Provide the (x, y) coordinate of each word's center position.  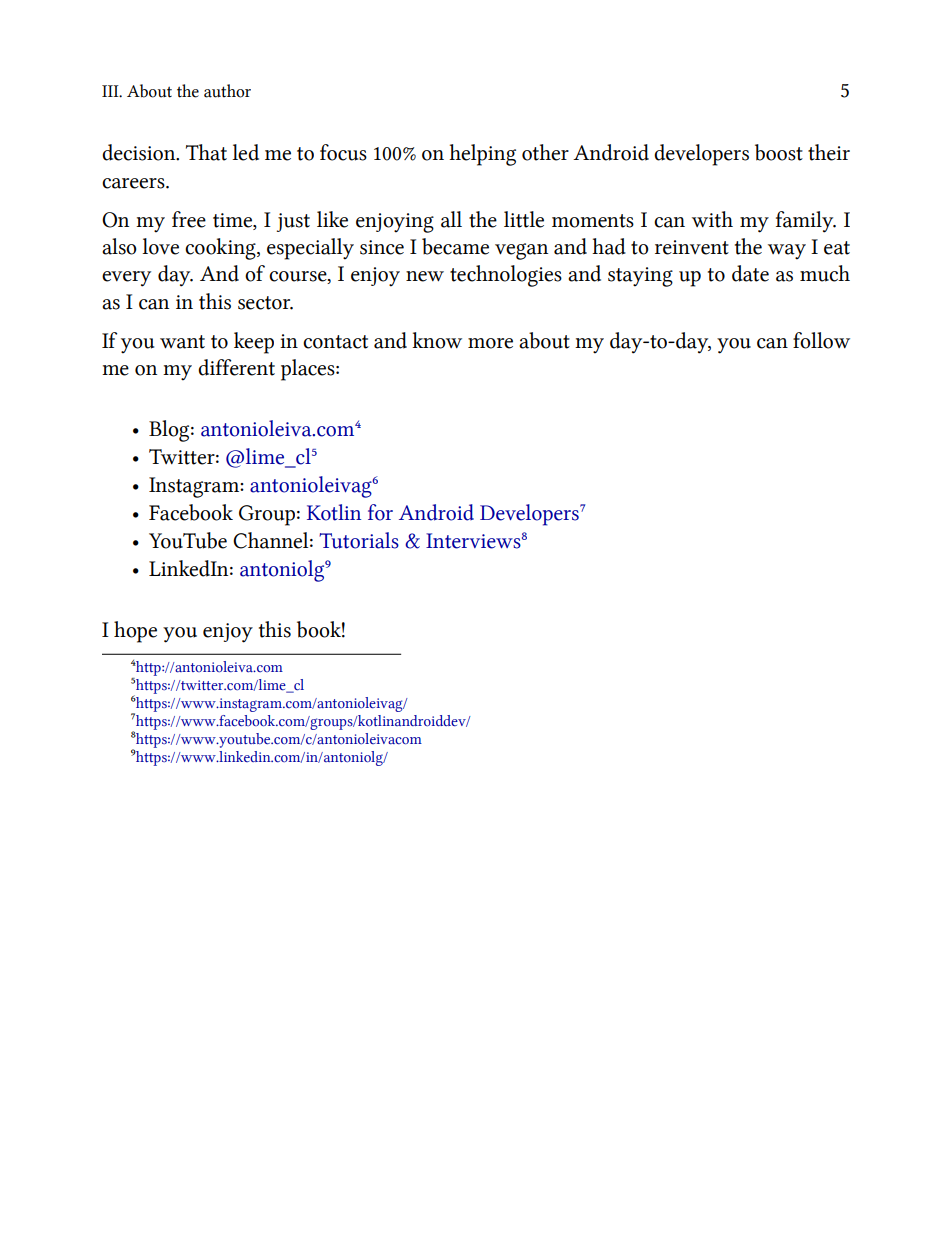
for (380, 512)
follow (821, 340)
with (712, 219)
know (437, 340)
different (236, 367)
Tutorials (359, 540)
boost (779, 152)
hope (135, 632)
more (490, 343)
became (455, 246)
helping (482, 155)
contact (335, 342)
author (227, 91)
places (309, 370)
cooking (221, 249)
